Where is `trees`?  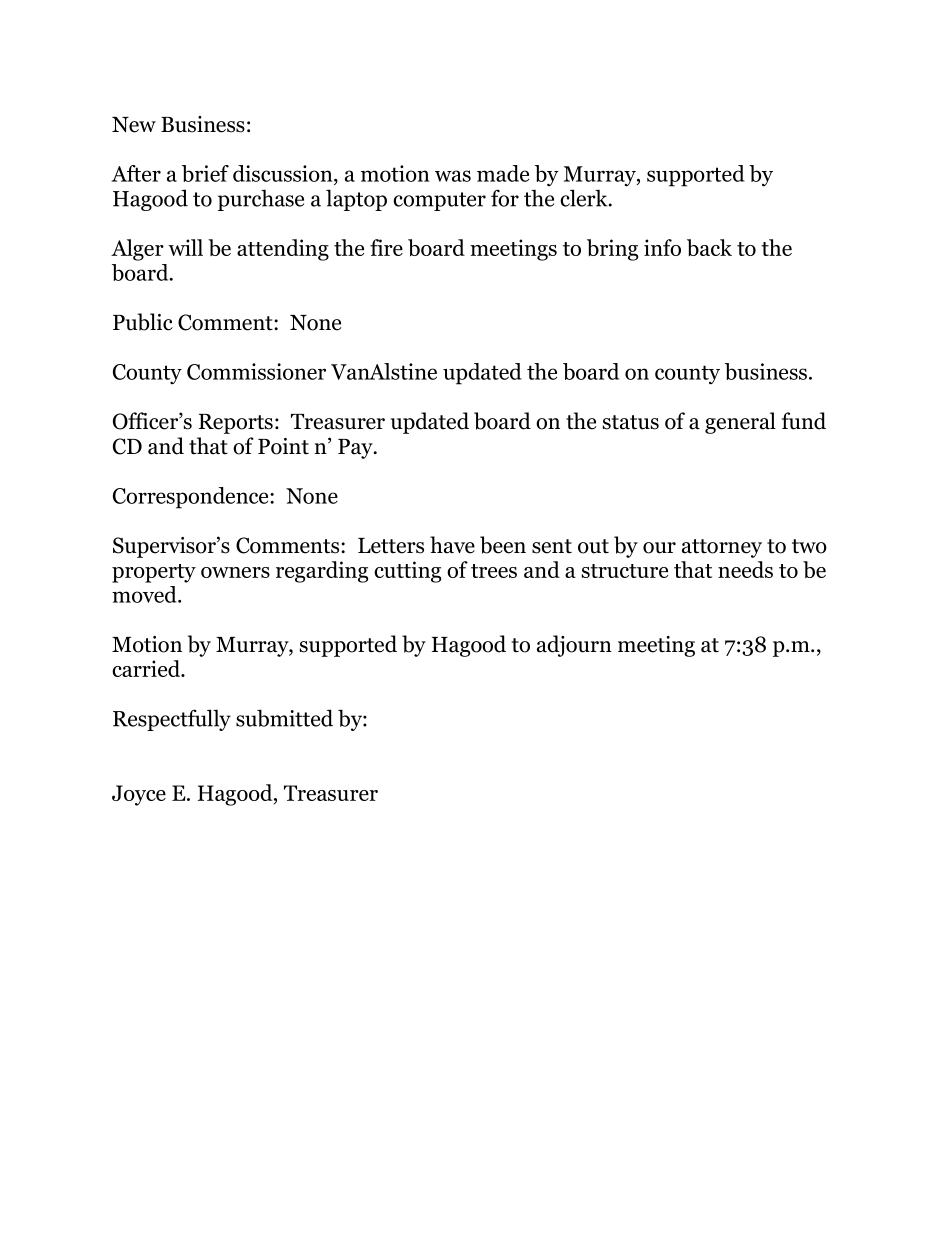 trees is located at coordinates (494, 571).
